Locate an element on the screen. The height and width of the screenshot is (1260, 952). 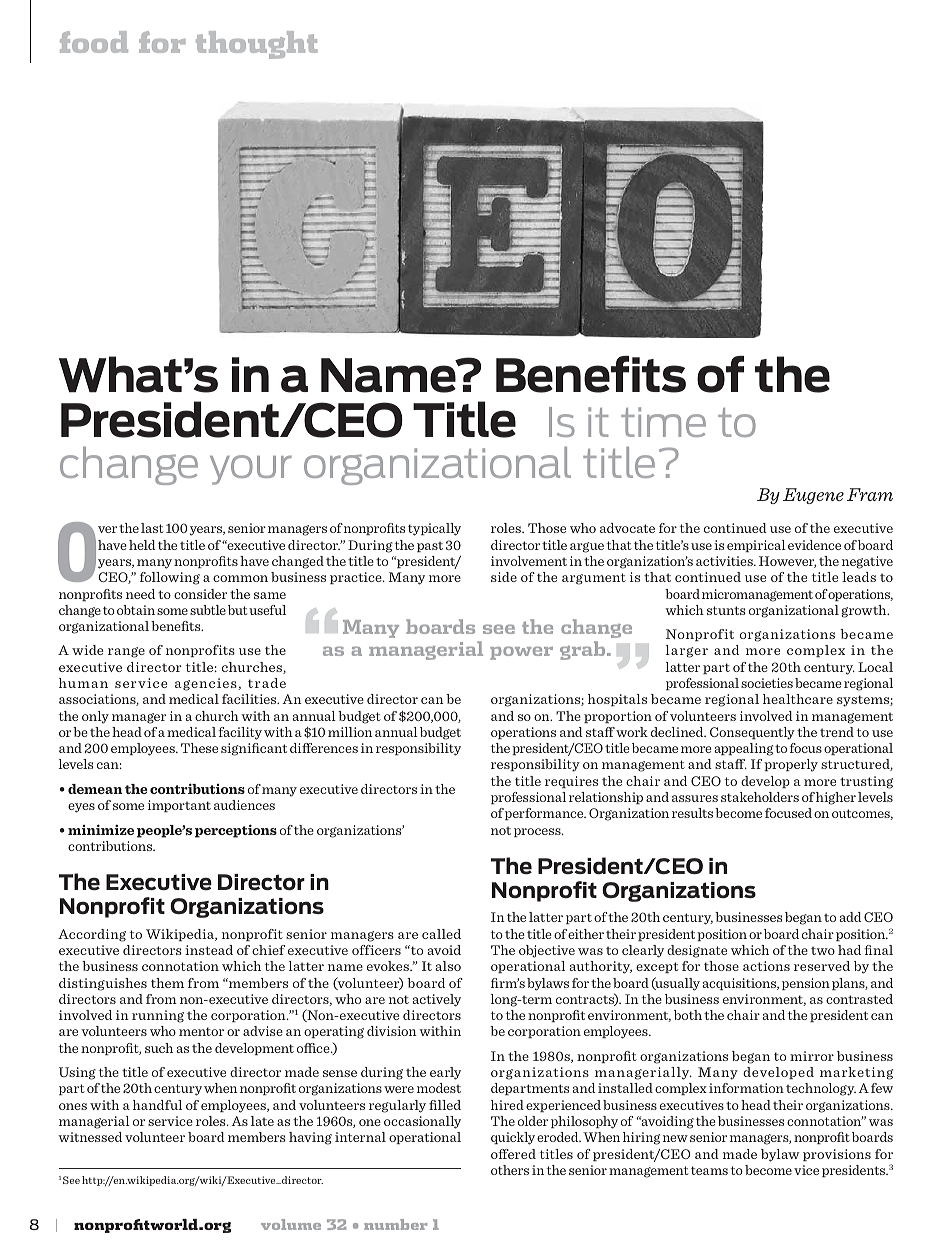
important is located at coordinates (179, 806).
